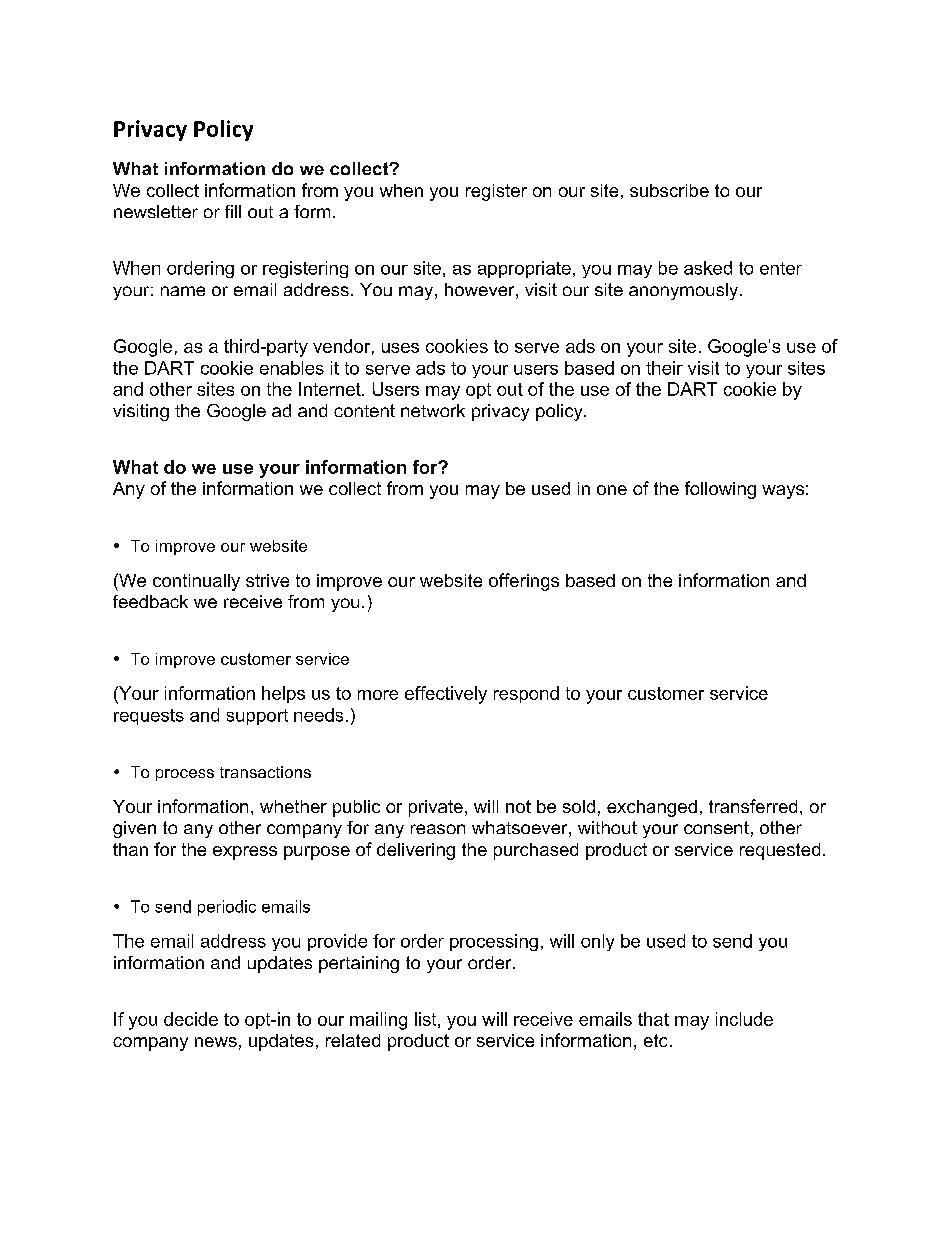  I want to click on fill, so click(233, 211).
